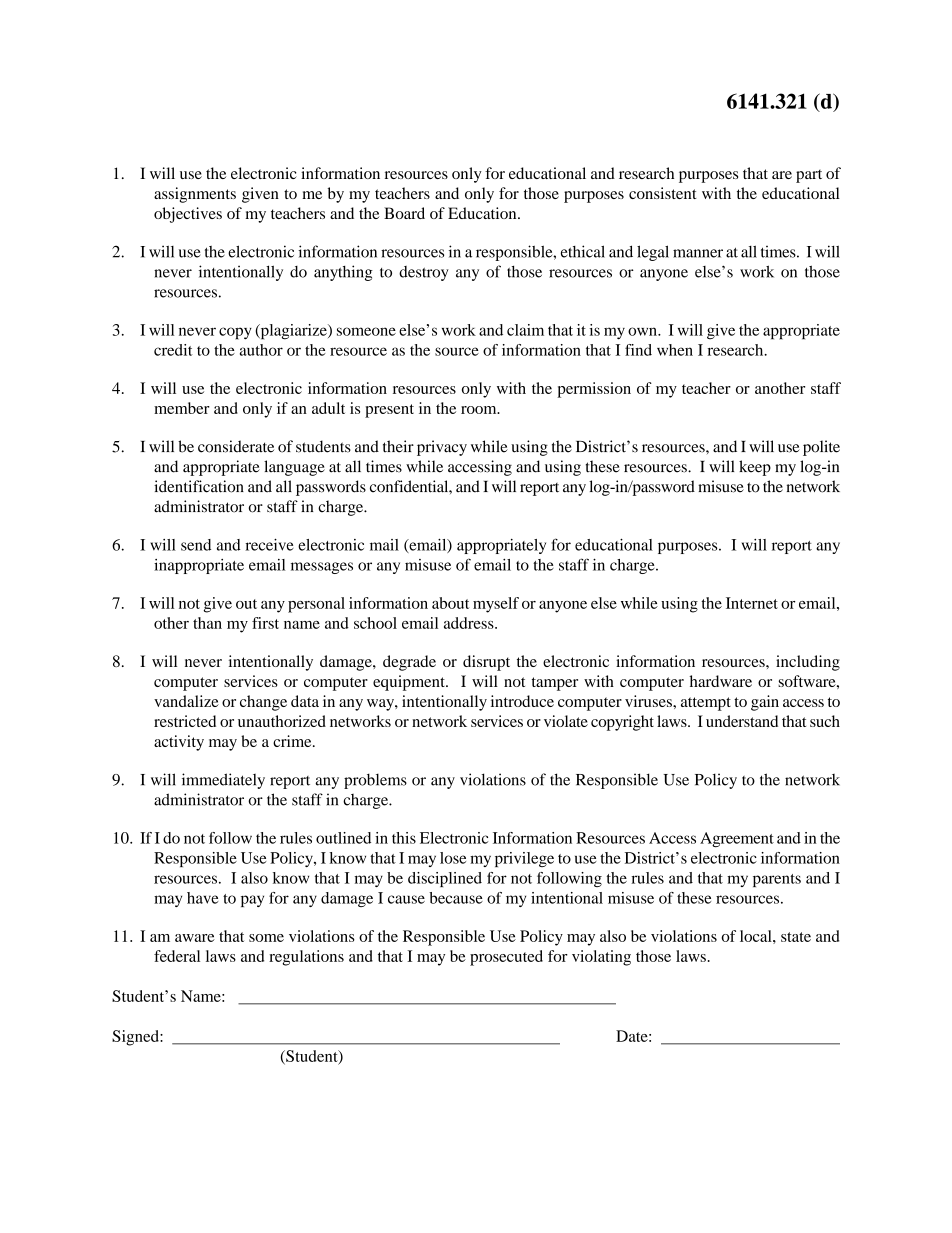  I want to click on Signed, so click(136, 1038).
